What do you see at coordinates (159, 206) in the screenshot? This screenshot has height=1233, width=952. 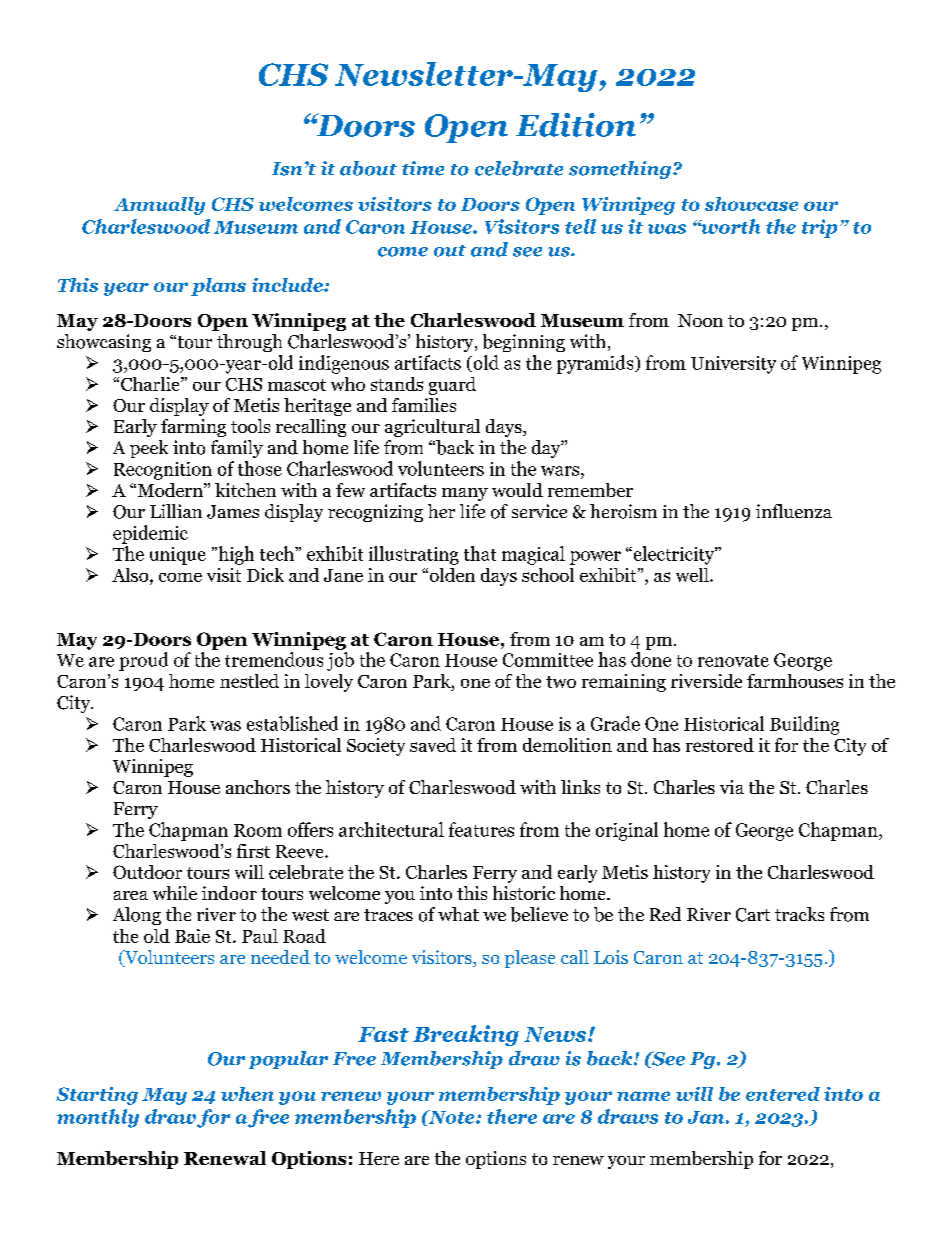 I see `Annually` at bounding box center [159, 206].
